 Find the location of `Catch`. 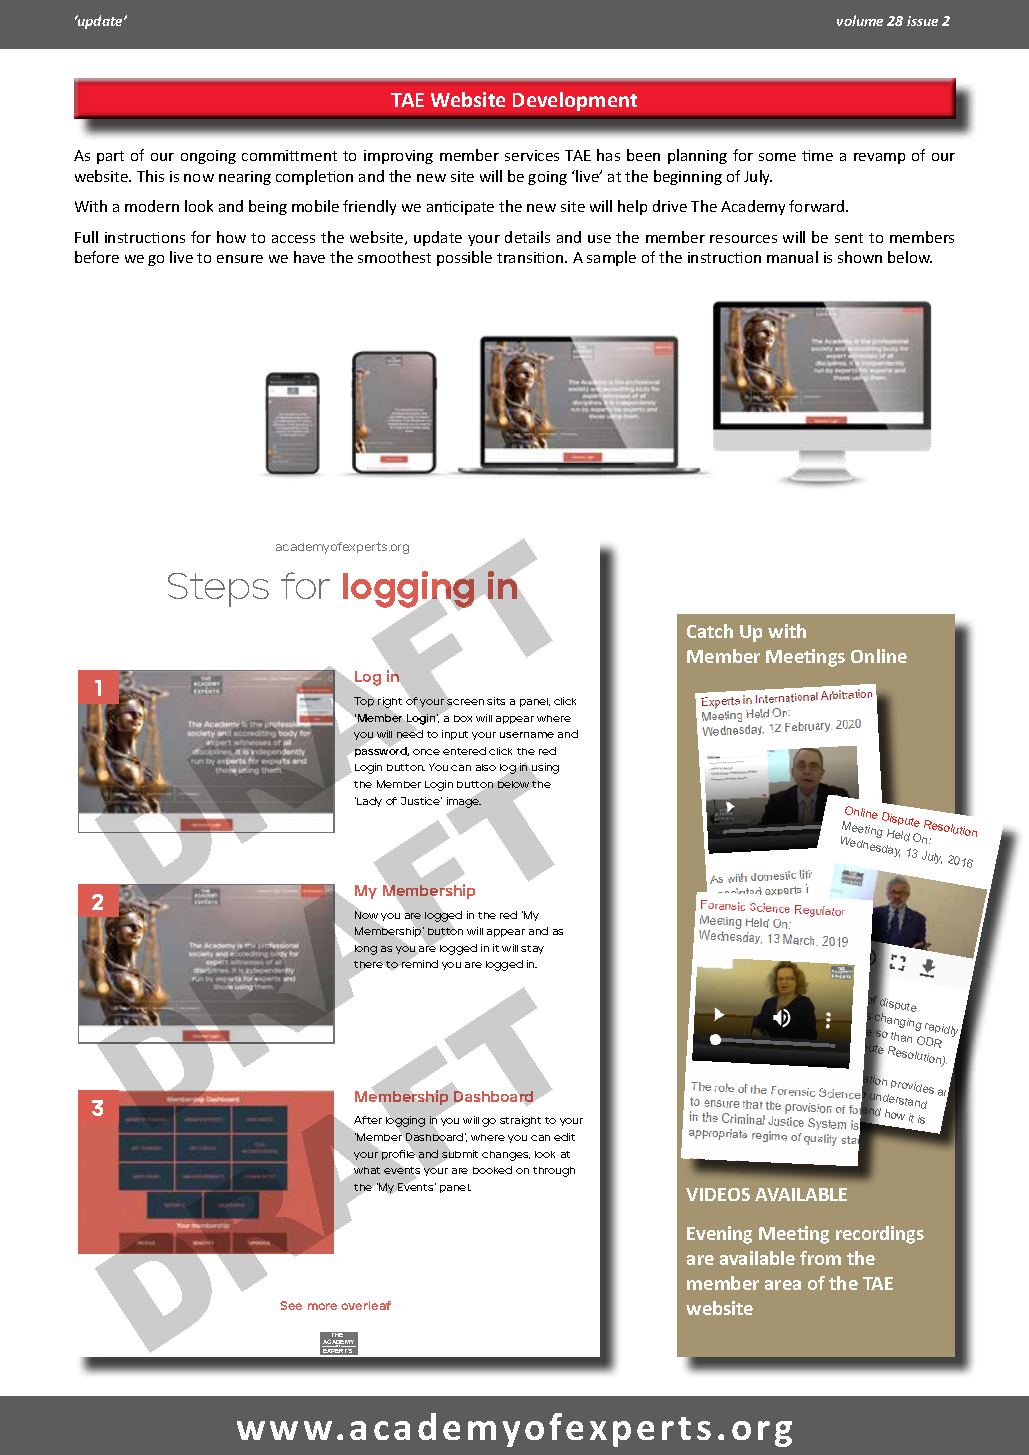

Catch is located at coordinates (710, 631).
